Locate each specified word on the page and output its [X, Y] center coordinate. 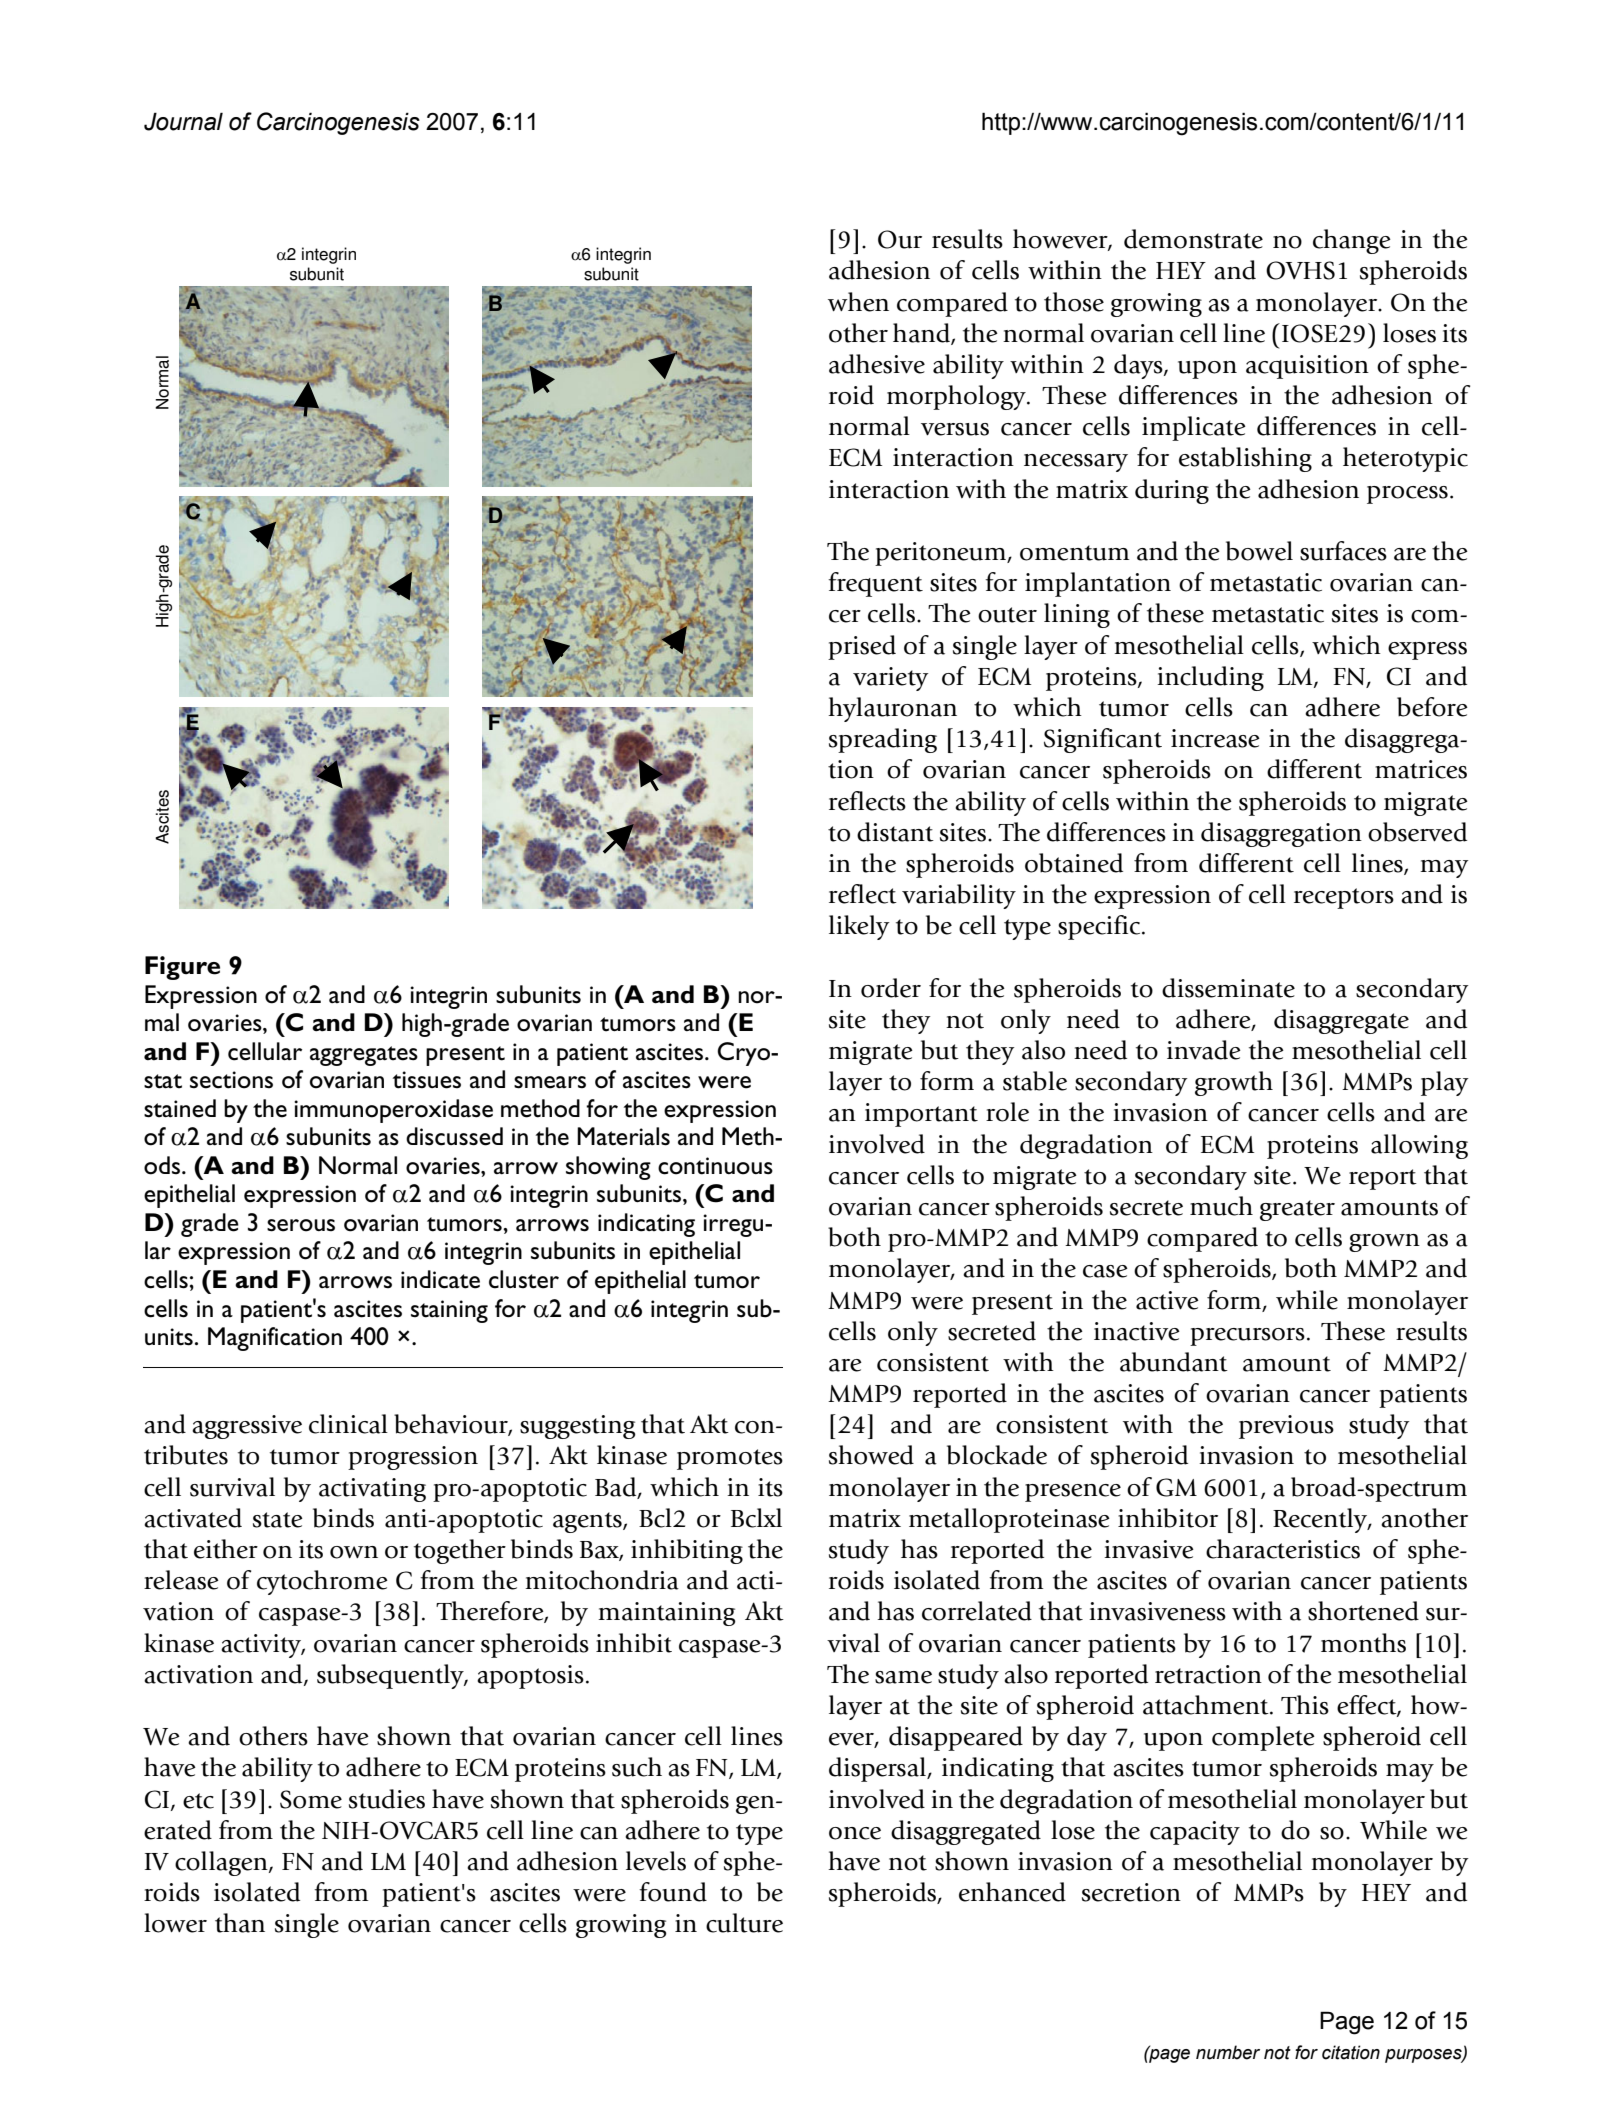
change [1352, 241]
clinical [348, 1424]
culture [744, 1923]
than [240, 1923]
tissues [427, 1080]
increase [1215, 738]
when [858, 302]
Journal [183, 121]
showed [871, 1455]
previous [1286, 1427]
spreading [883, 740]
